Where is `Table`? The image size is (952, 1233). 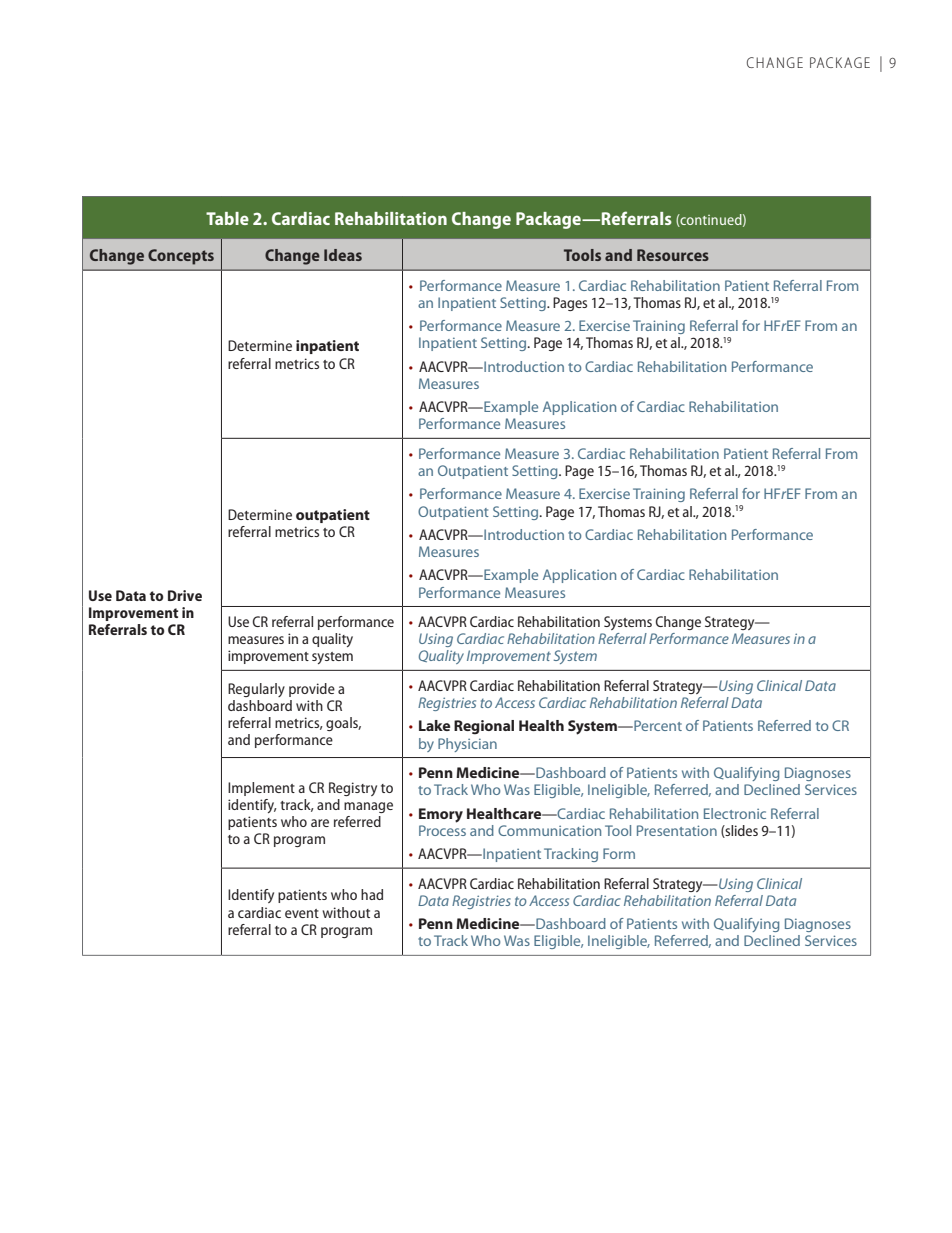
Table is located at coordinates (227, 218).
